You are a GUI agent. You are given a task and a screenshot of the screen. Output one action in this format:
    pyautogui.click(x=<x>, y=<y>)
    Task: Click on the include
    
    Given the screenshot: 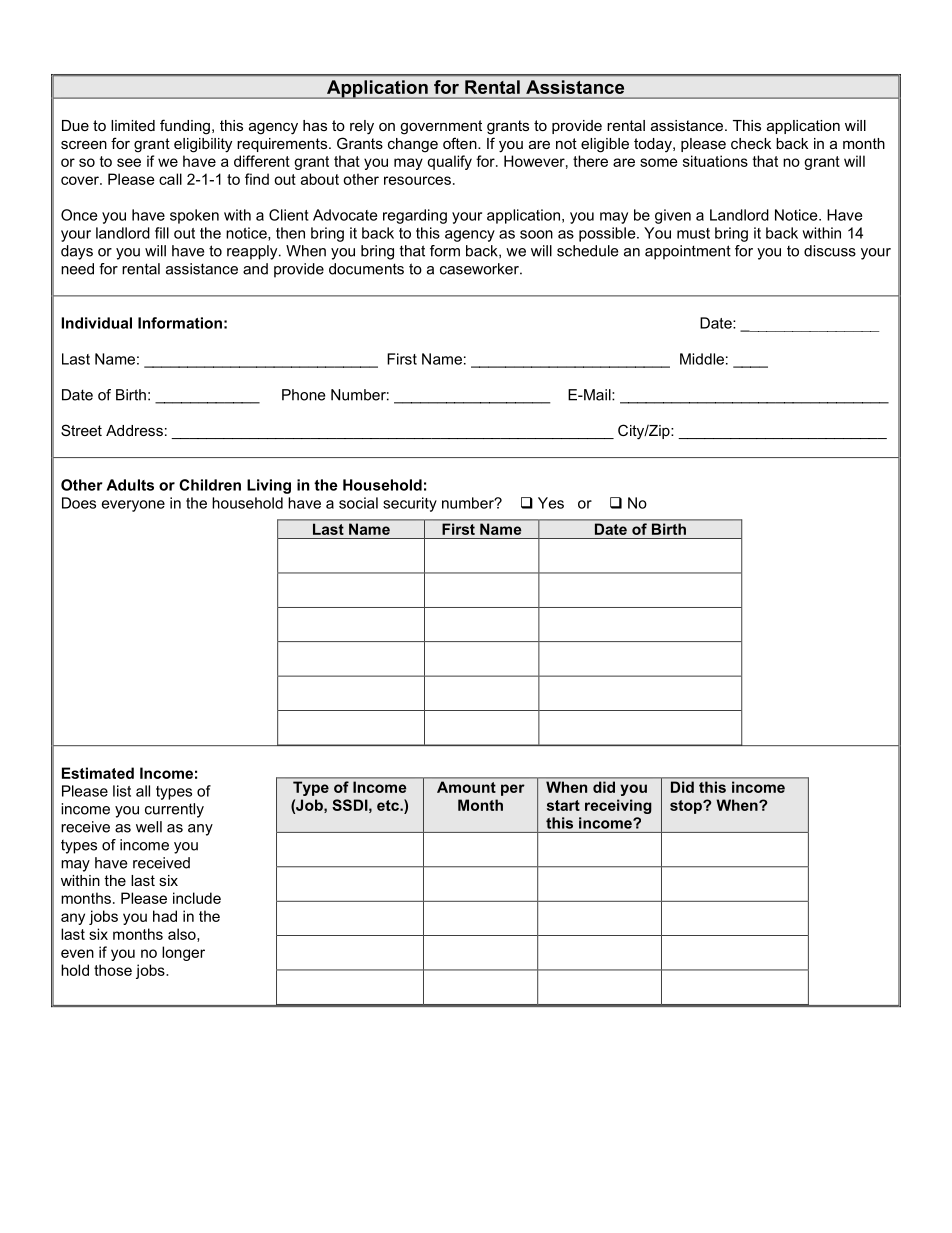 What is the action you would take?
    pyautogui.click(x=197, y=898)
